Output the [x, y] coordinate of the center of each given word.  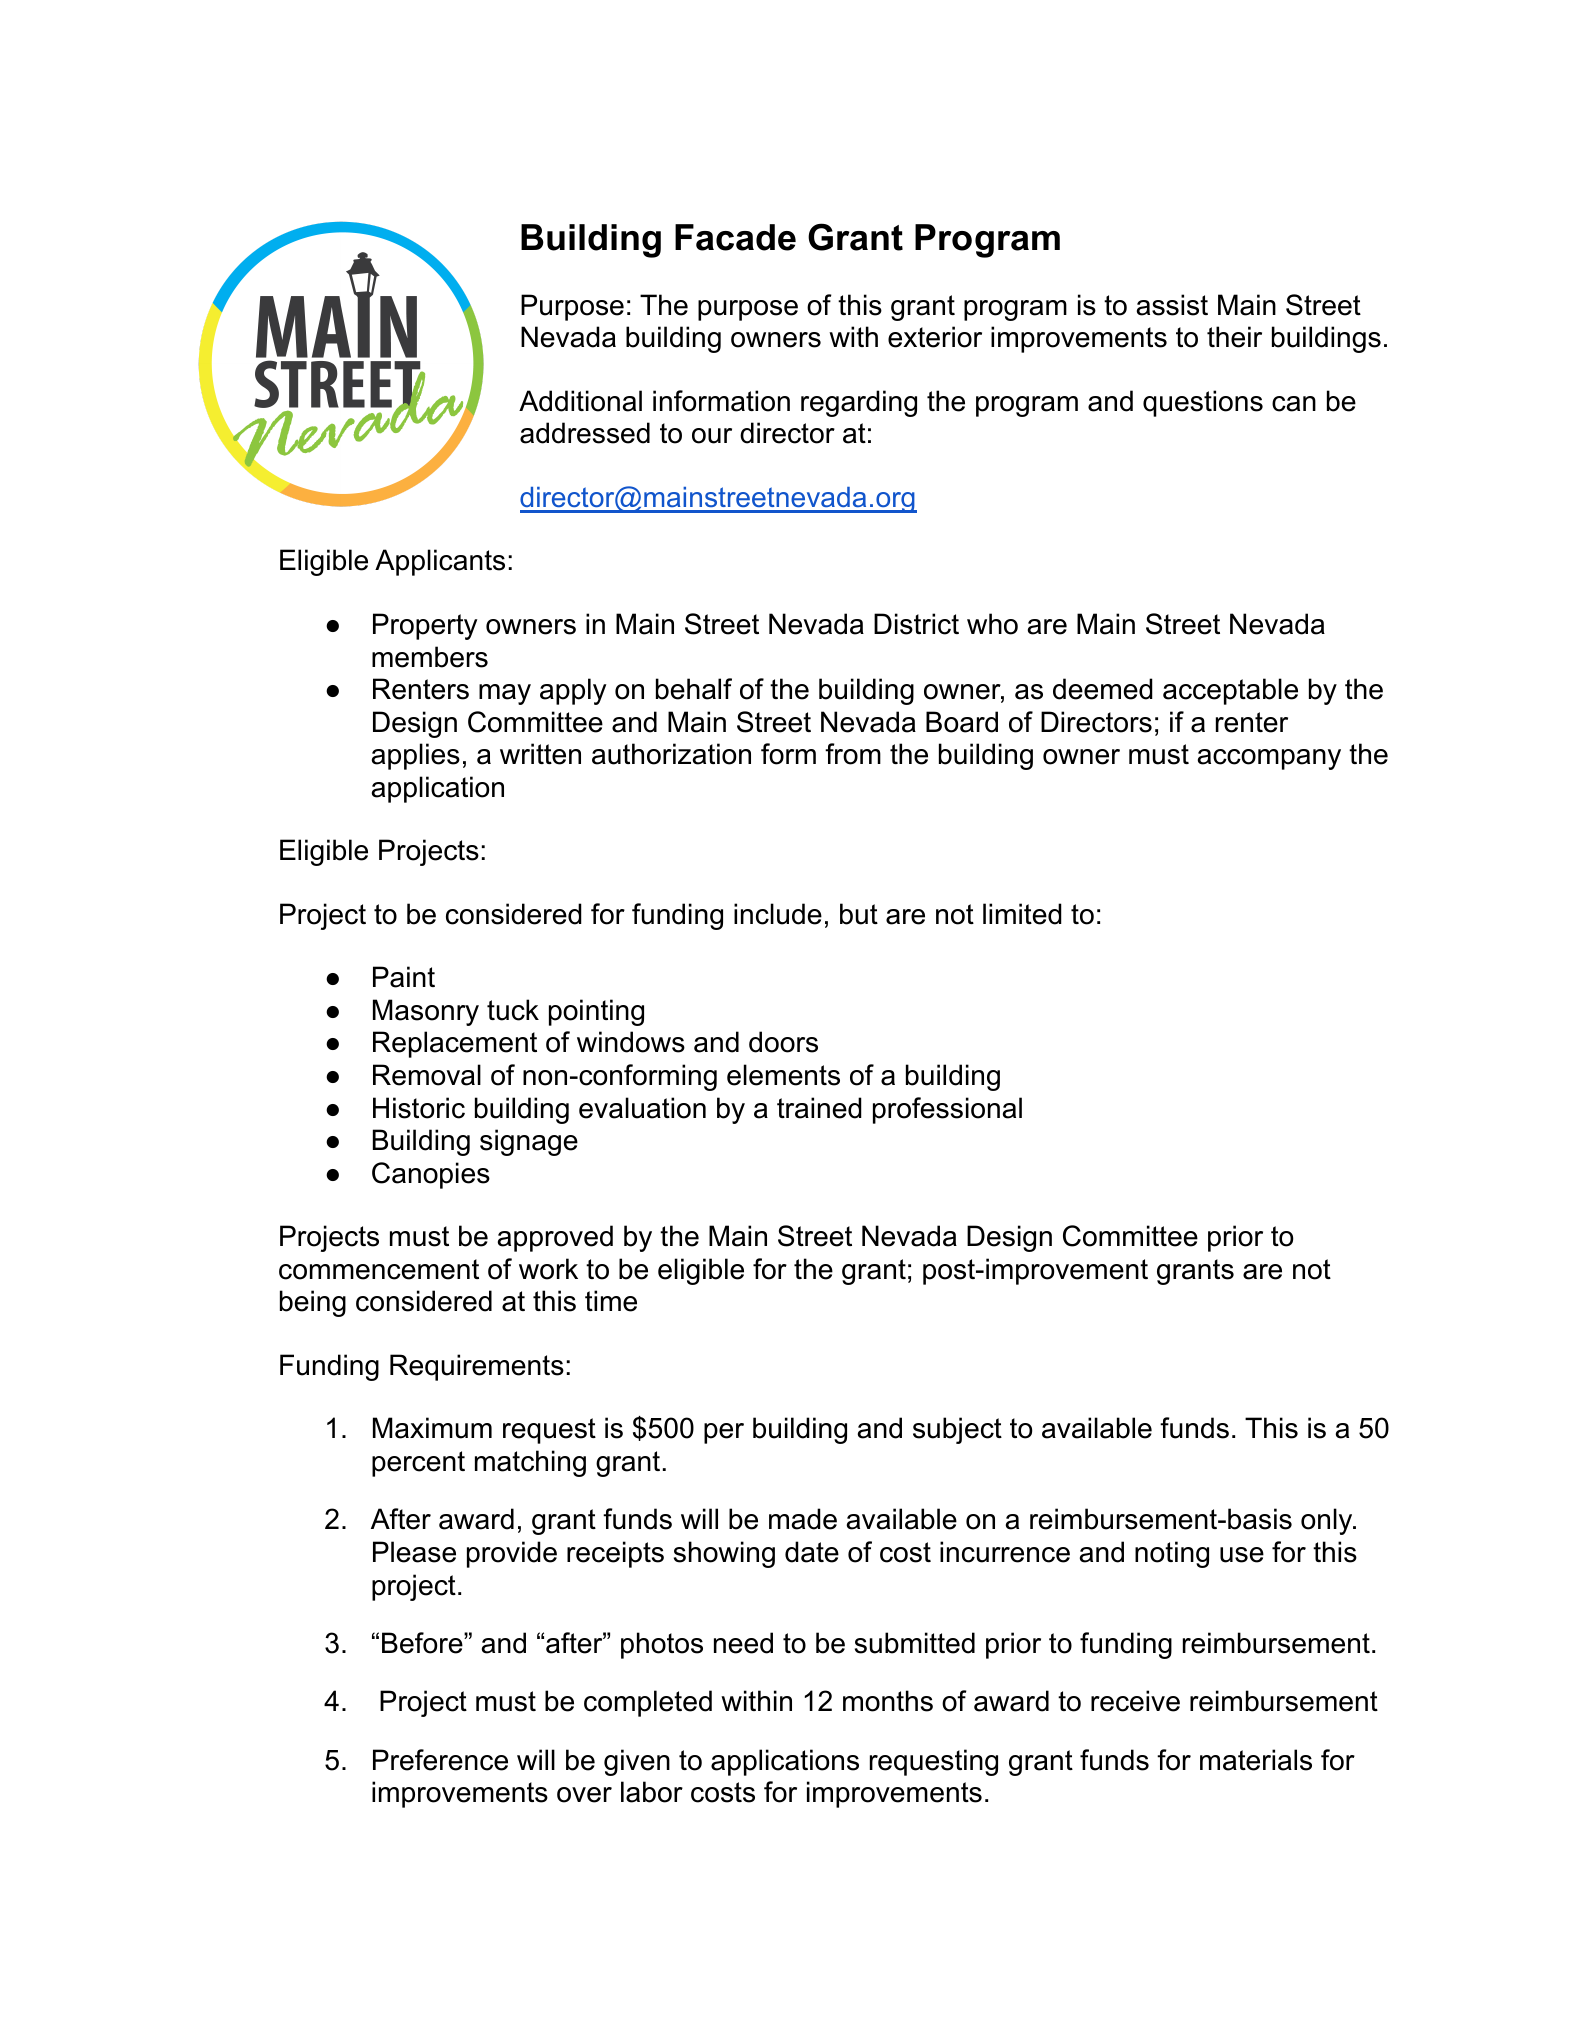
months [888, 1701]
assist [1172, 305]
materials [1256, 1760]
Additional [580, 401]
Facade [735, 237]
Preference [440, 1760]
